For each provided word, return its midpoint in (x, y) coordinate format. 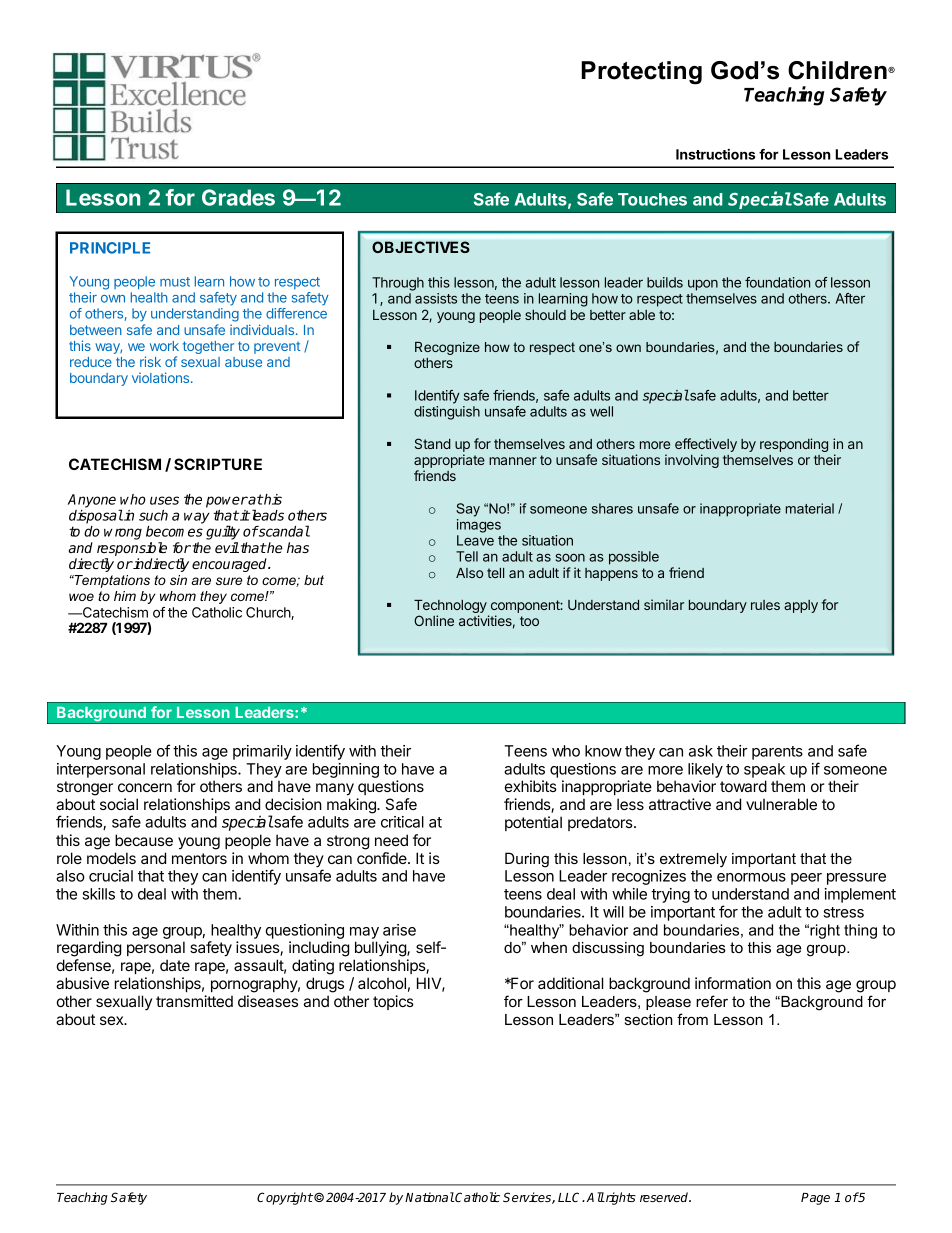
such (153, 515)
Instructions (715, 154)
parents (777, 753)
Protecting (641, 73)
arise (399, 930)
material (810, 508)
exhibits (531, 786)
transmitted (194, 1001)
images (479, 526)
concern (145, 787)
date (175, 965)
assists (436, 298)
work (164, 346)
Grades (238, 197)
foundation (777, 282)
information (733, 983)
